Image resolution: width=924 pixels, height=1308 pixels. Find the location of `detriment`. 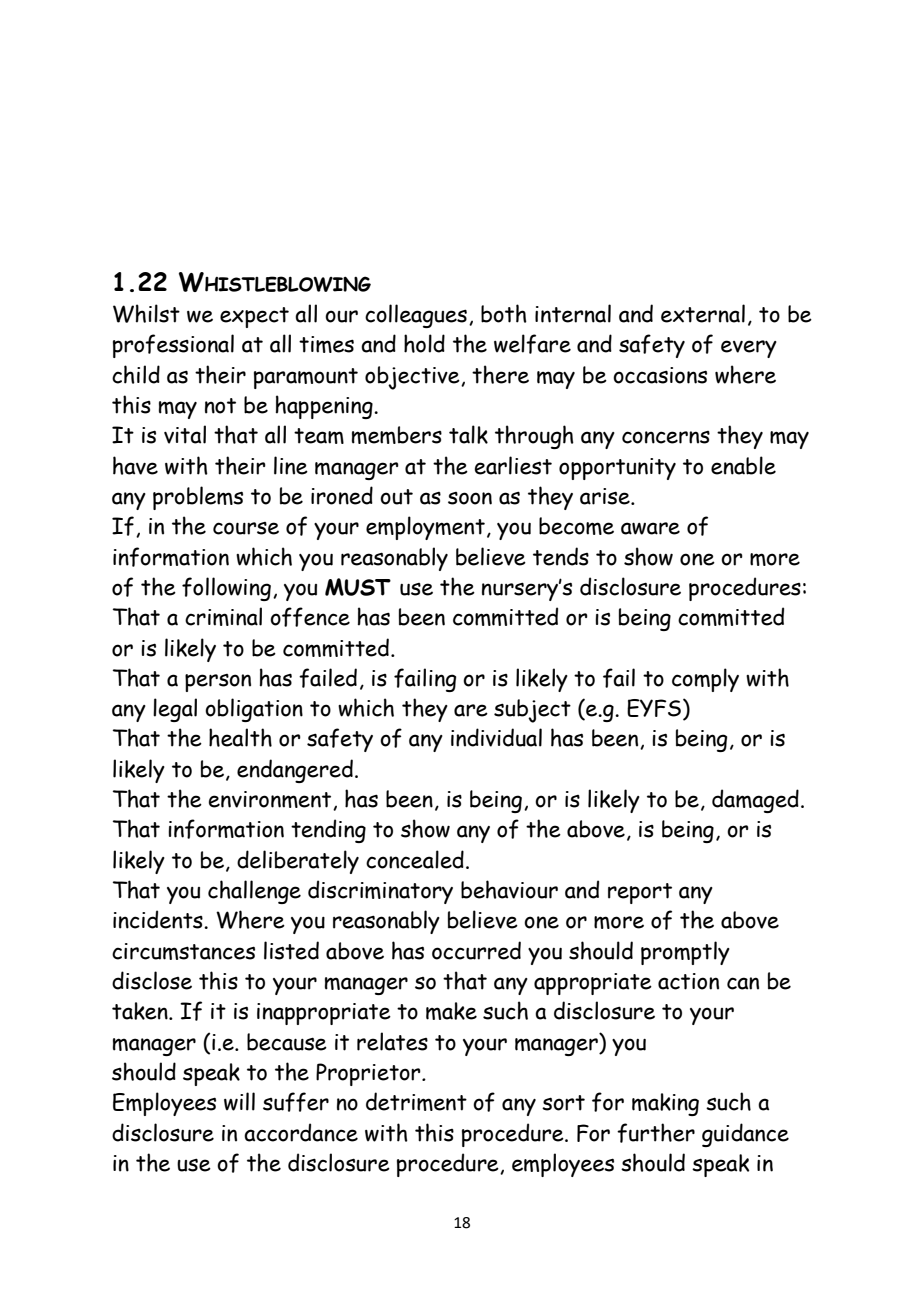

detriment is located at coordinates (416, 1101).
